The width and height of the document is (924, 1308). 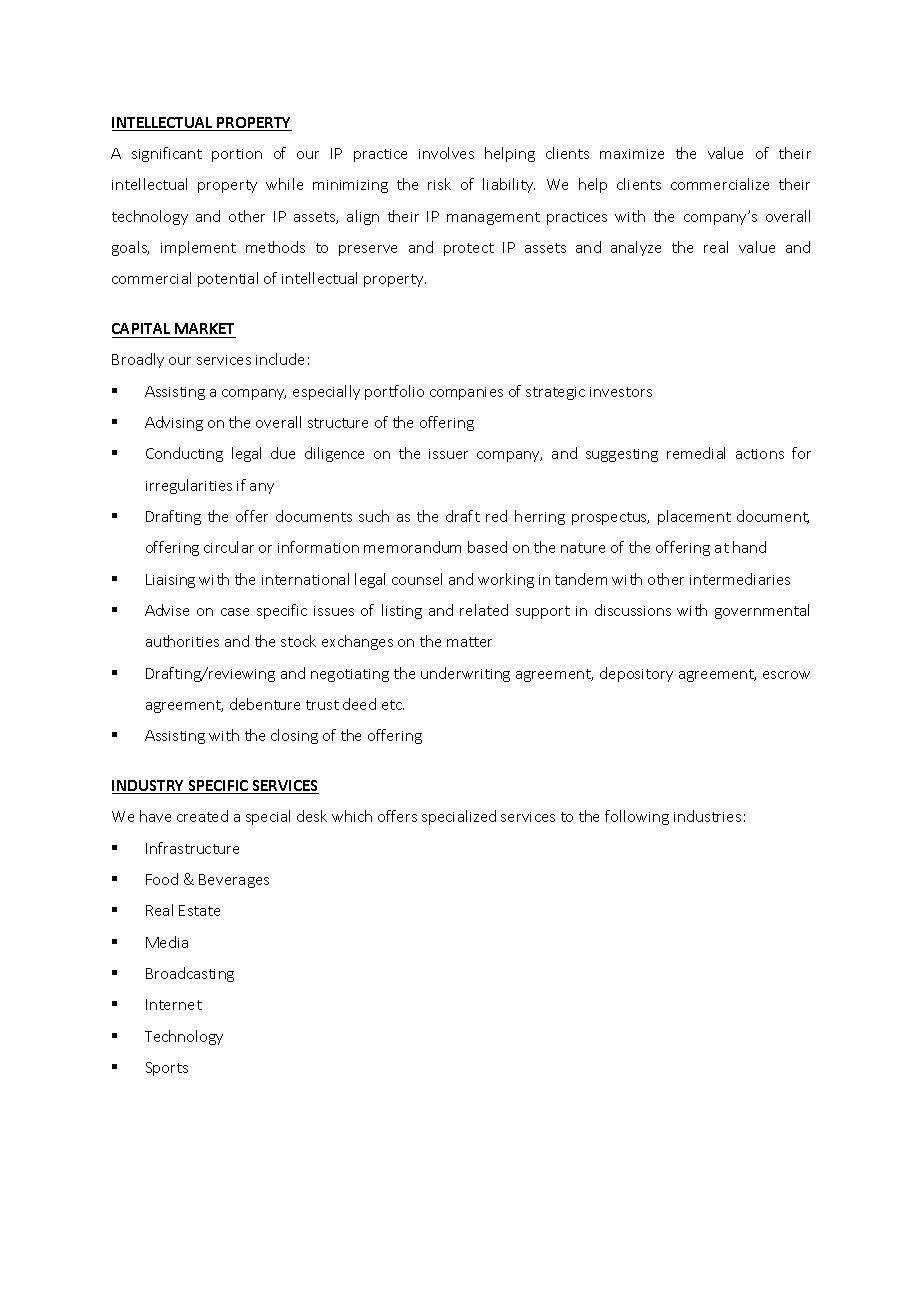 What do you see at coordinates (235, 612) in the document?
I see `case` at bounding box center [235, 612].
